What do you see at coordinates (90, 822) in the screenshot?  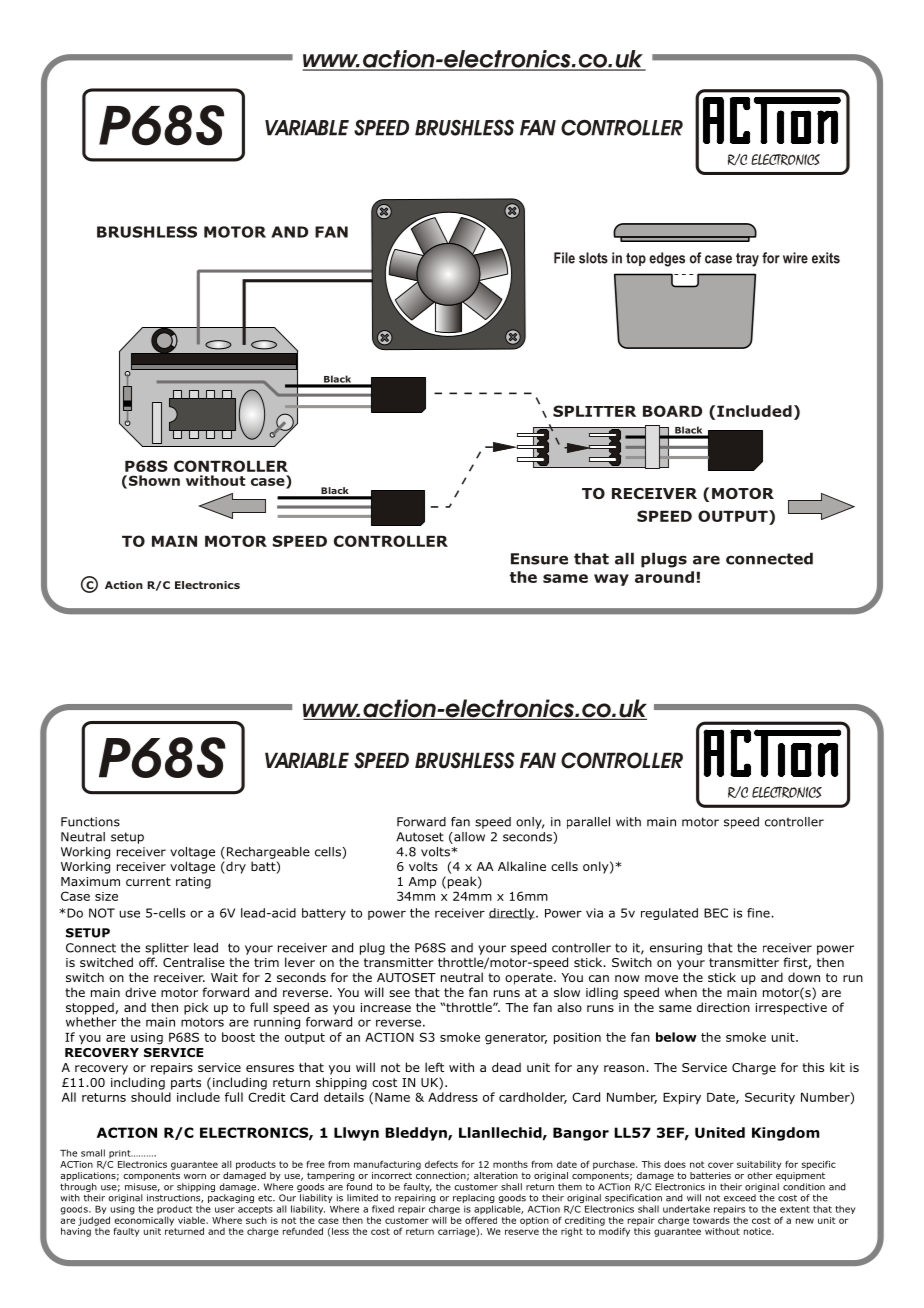 I see `Functions` at bounding box center [90, 822].
